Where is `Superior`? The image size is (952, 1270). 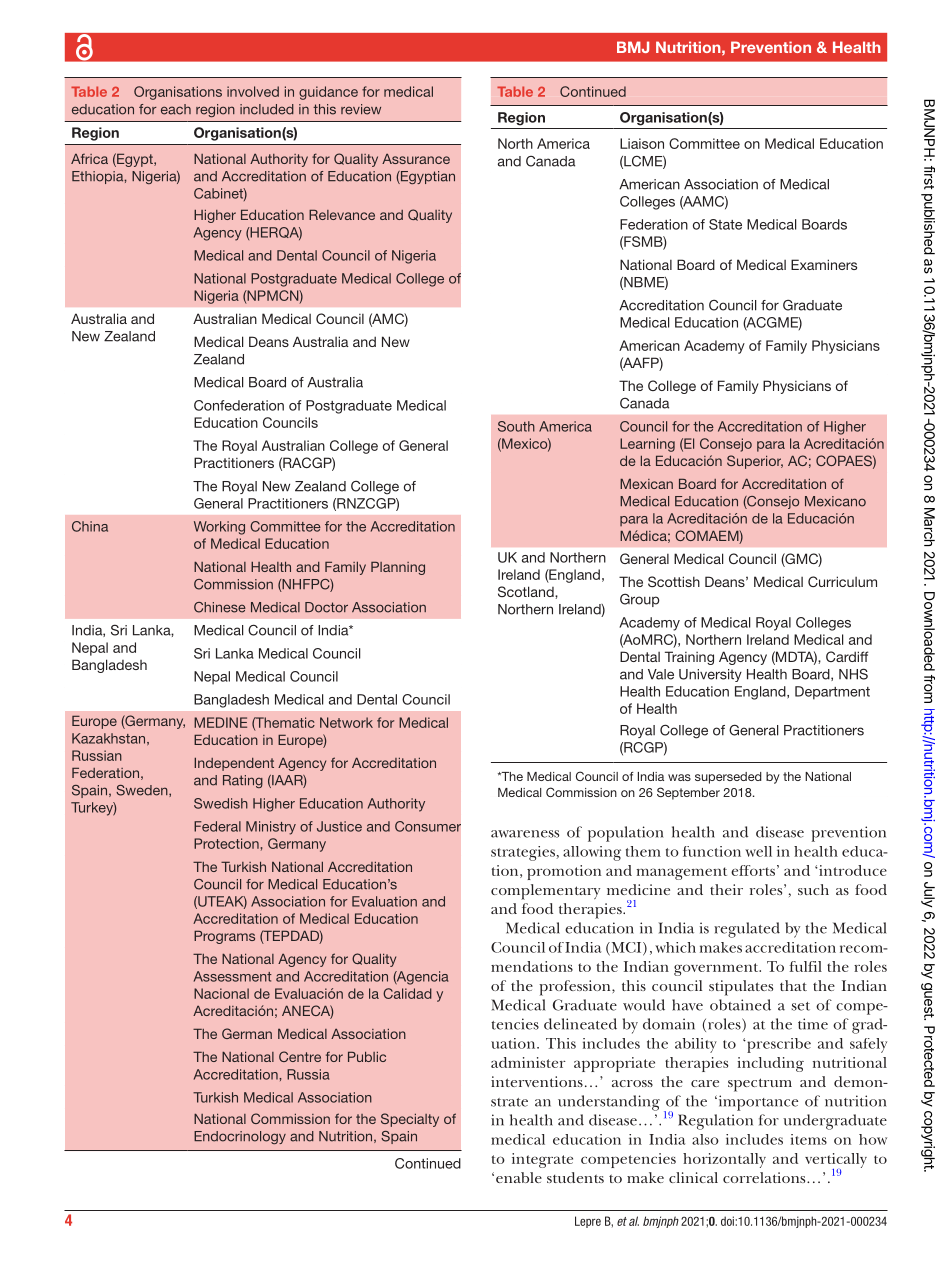 Superior is located at coordinates (755, 462).
